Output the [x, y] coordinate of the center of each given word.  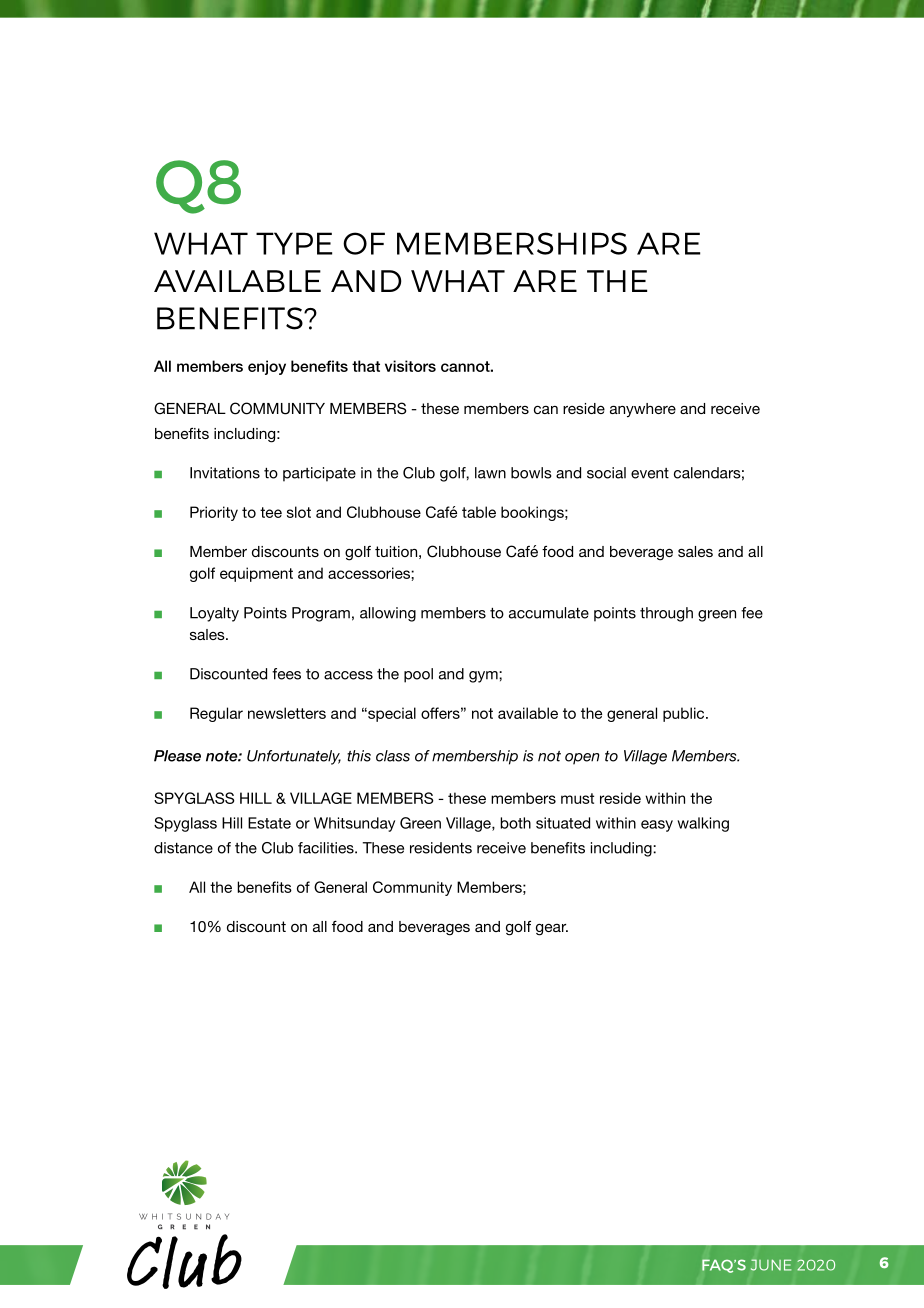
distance [183, 848]
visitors [410, 366]
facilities [327, 848]
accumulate [549, 613]
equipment [256, 574]
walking [703, 824]
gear [552, 930]
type [294, 243]
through [666, 614]
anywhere [643, 410]
